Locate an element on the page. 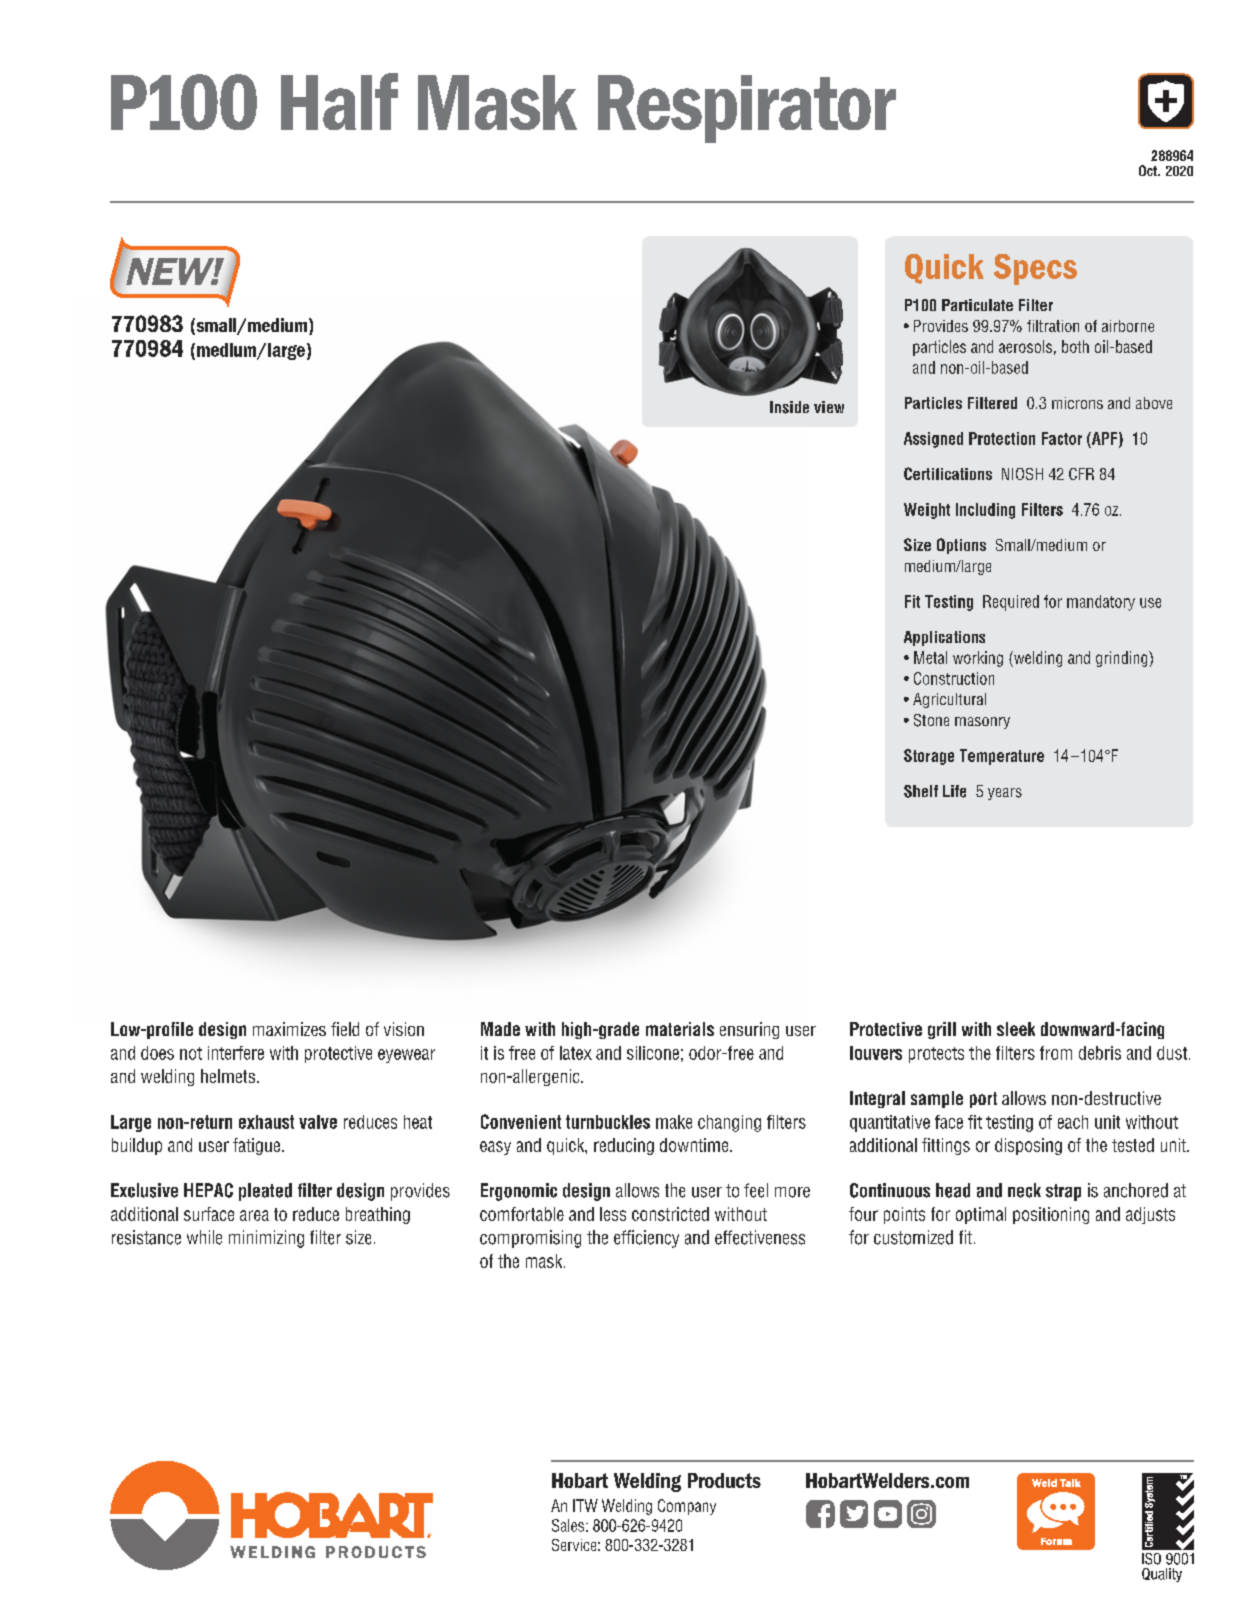 The image size is (1249, 1616). Respirator is located at coordinates (747, 109).
